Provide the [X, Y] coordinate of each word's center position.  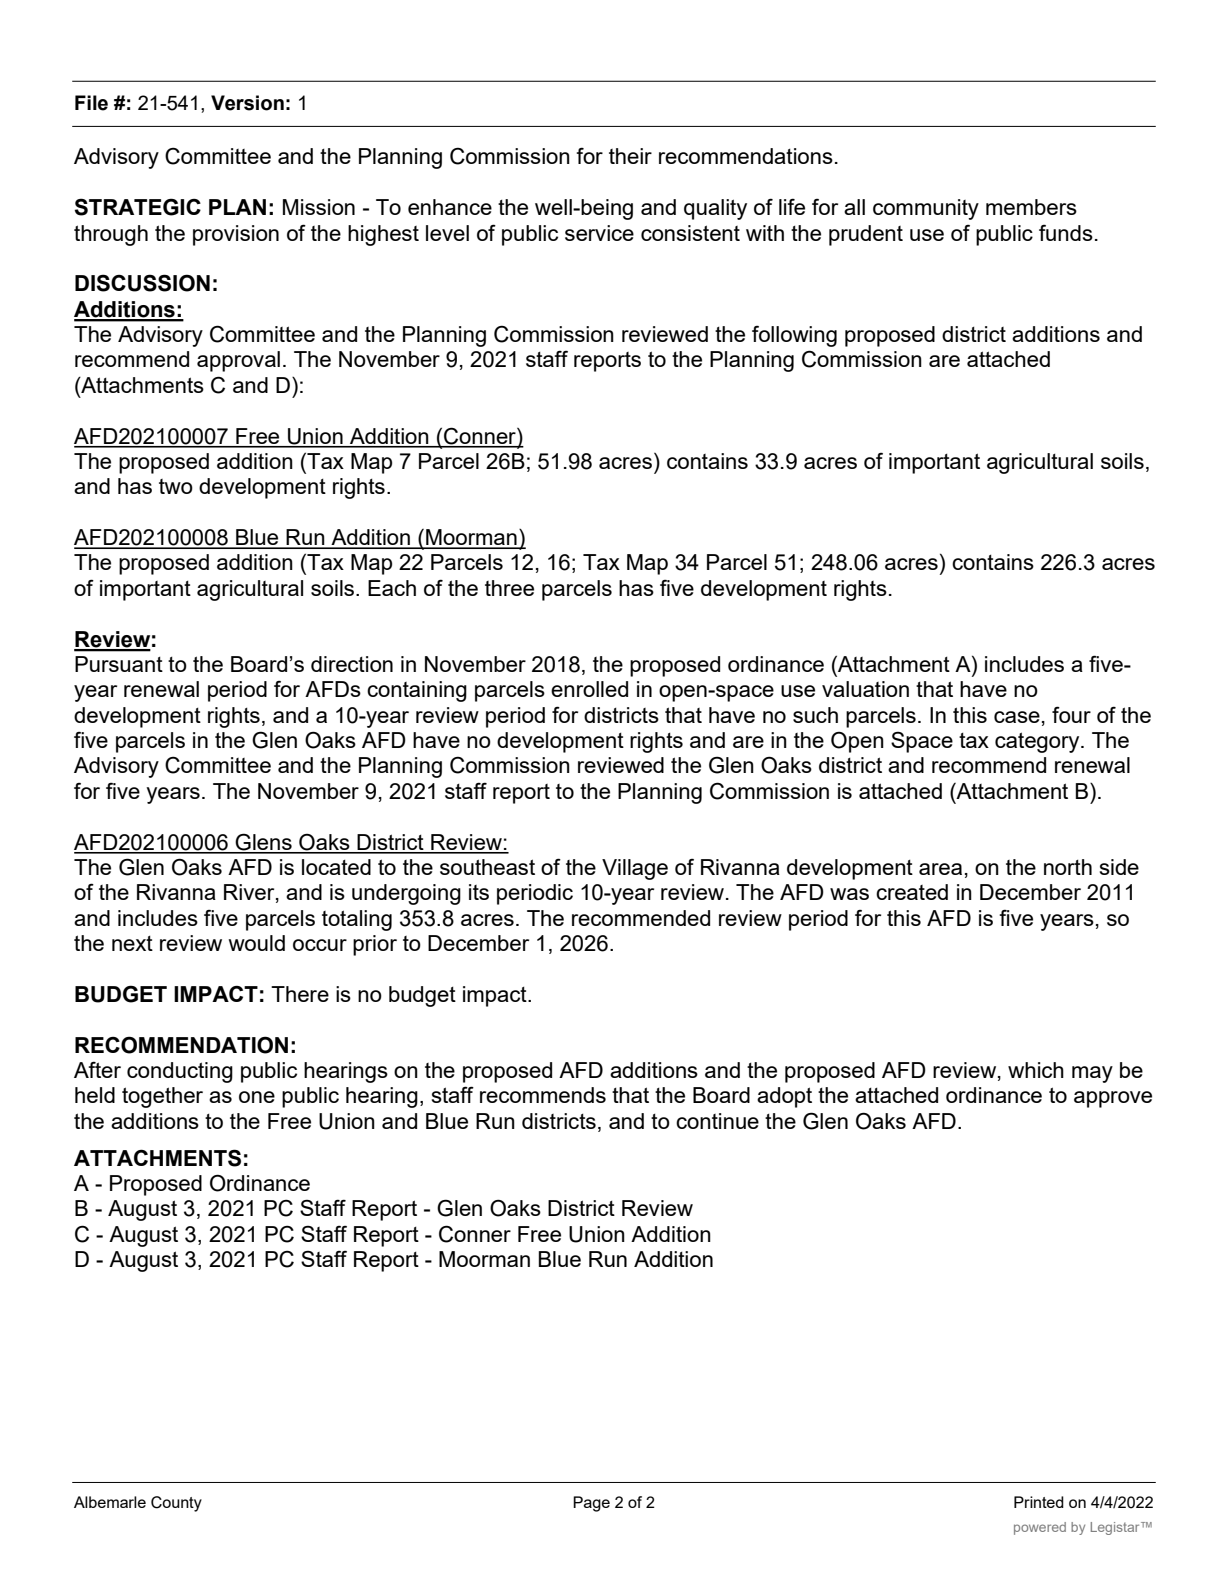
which [1036, 1070]
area [940, 869]
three [509, 588]
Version [247, 103]
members [1031, 207]
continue [717, 1121]
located [336, 867]
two [176, 486]
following [794, 336]
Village [635, 869]
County [176, 1504]
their [630, 156]
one [257, 1097]
